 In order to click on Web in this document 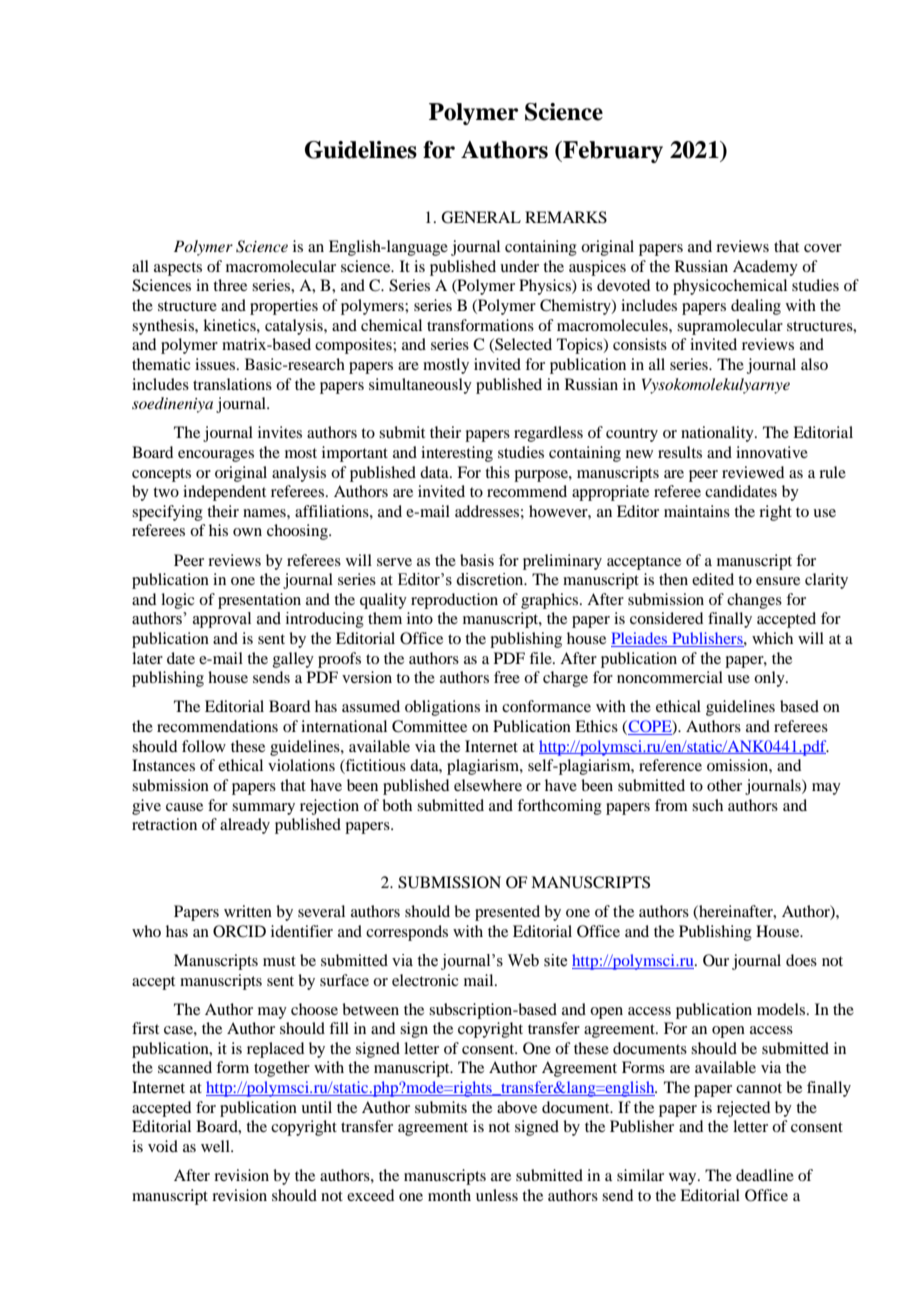, I will do `click(523, 960)`.
